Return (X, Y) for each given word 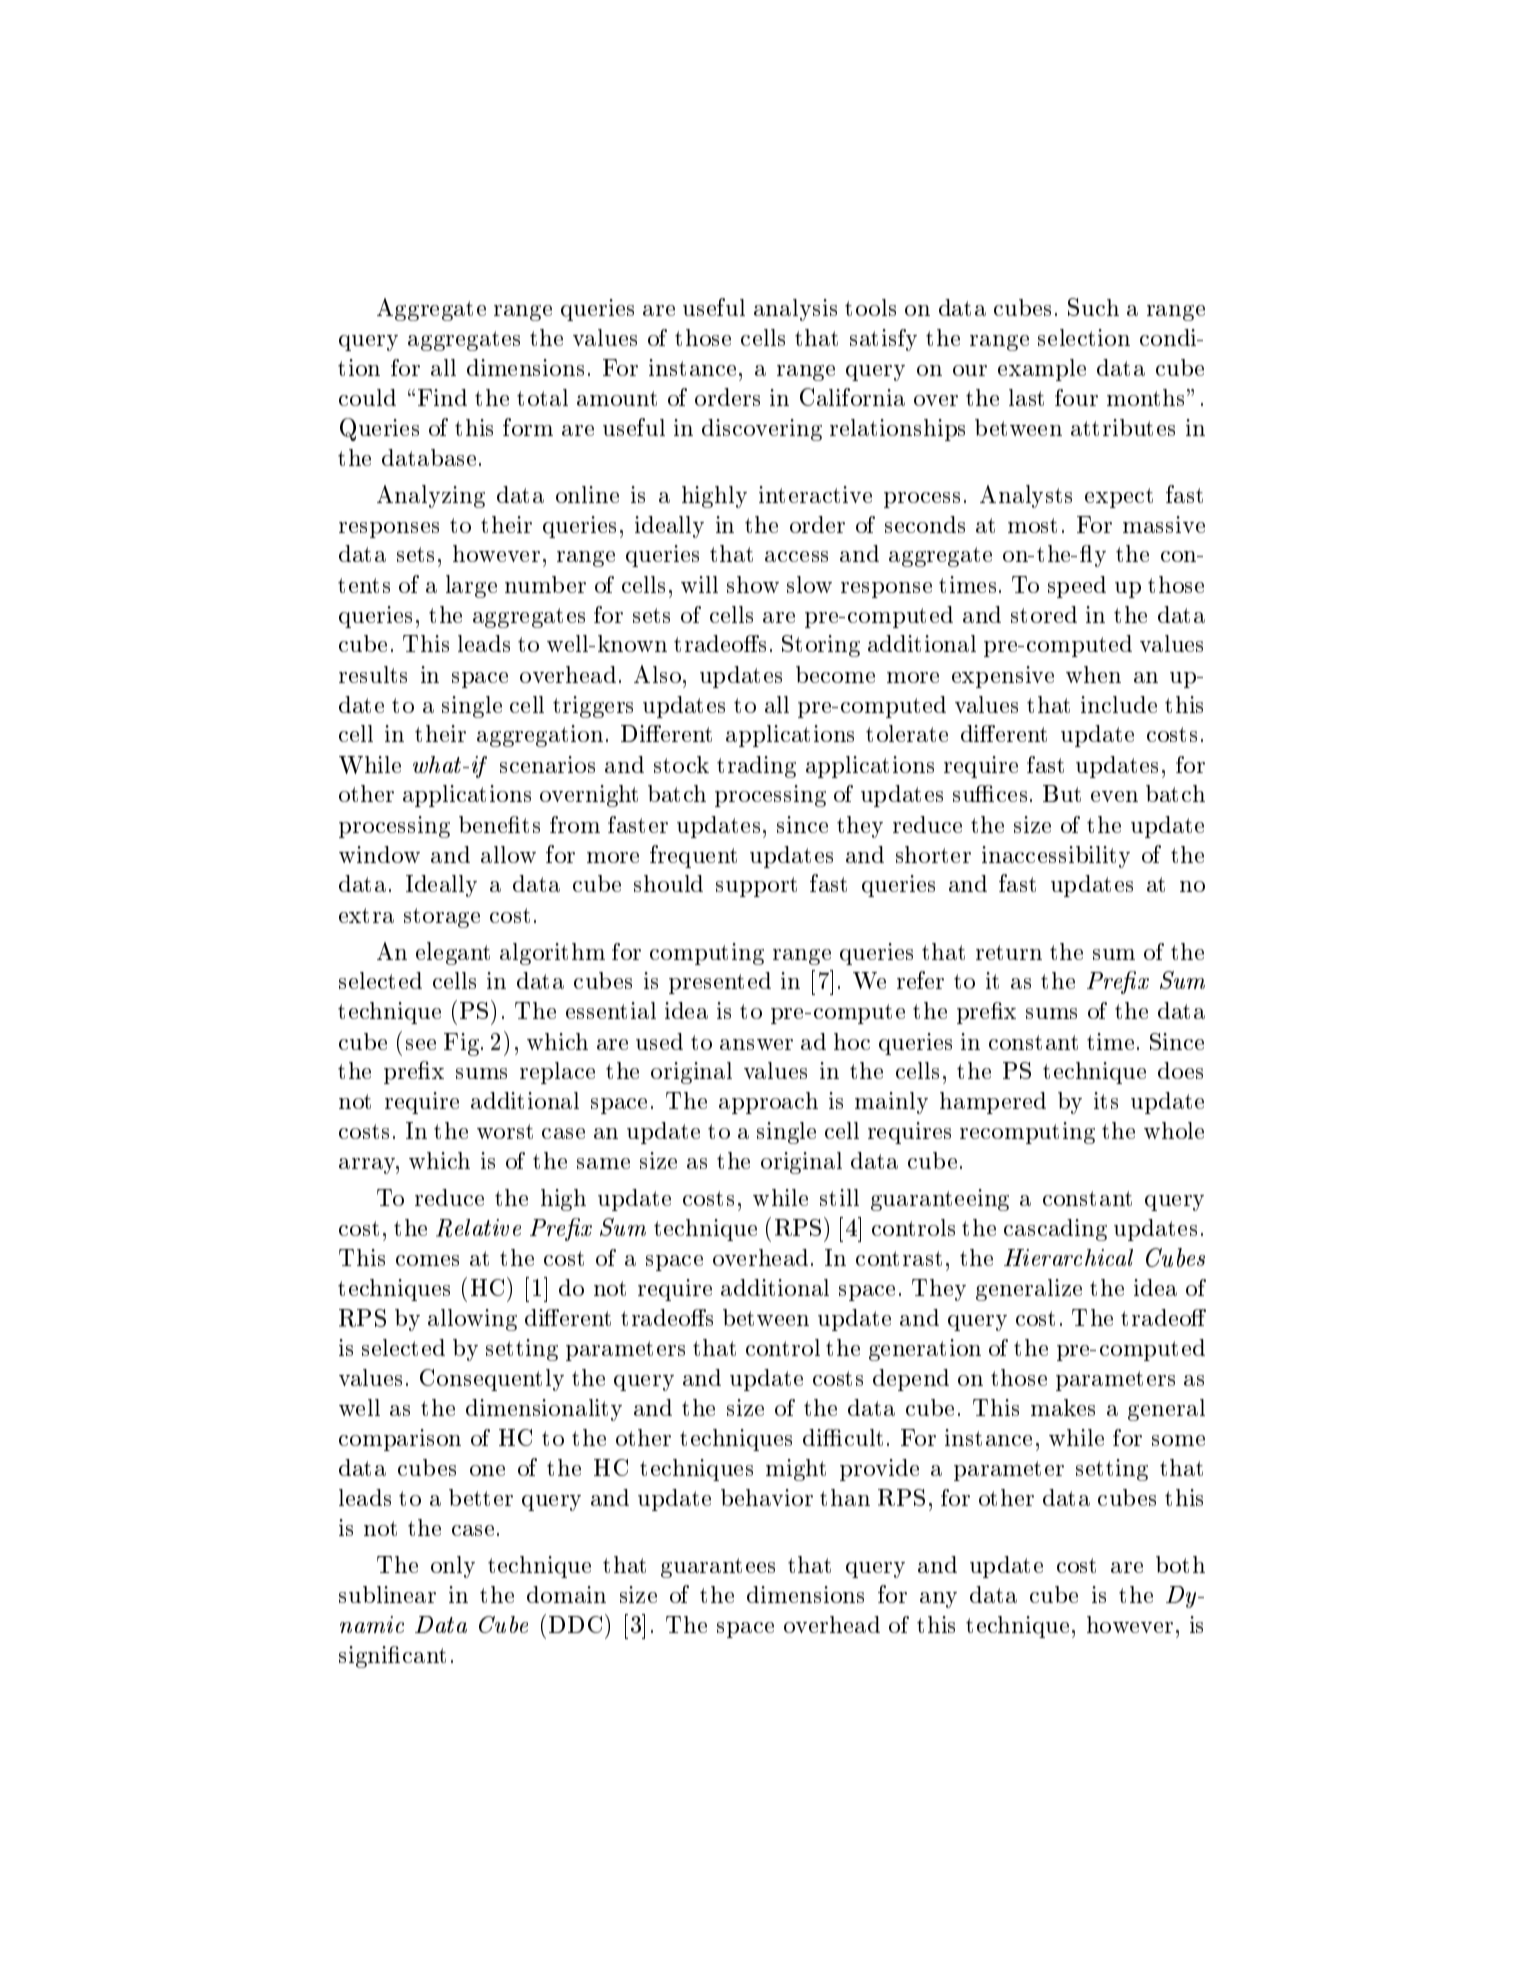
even (1114, 796)
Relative (478, 1228)
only (453, 1567)
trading (756, 767)
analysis (795, 310)
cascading (1055, 1230)
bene (484, 824)
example (1042, 370)
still (839, 1197)
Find (442, 397)
